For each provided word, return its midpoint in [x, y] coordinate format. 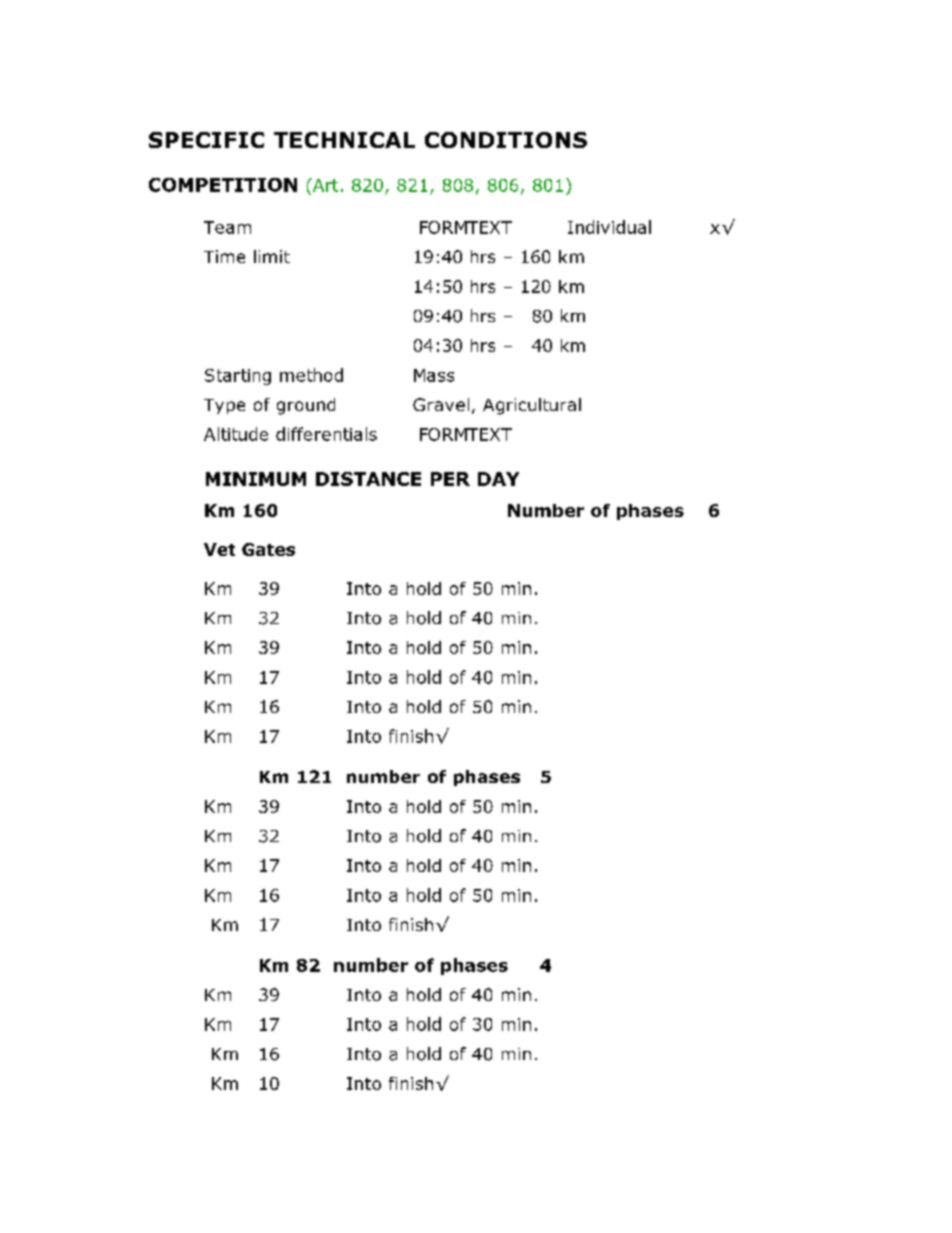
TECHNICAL [344, 140]
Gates [268, 549]
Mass [434, 375]
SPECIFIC [206, 140]
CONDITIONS [506, 140]
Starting [238, 377]
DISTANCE [368, 479]
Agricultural [532, 406]
